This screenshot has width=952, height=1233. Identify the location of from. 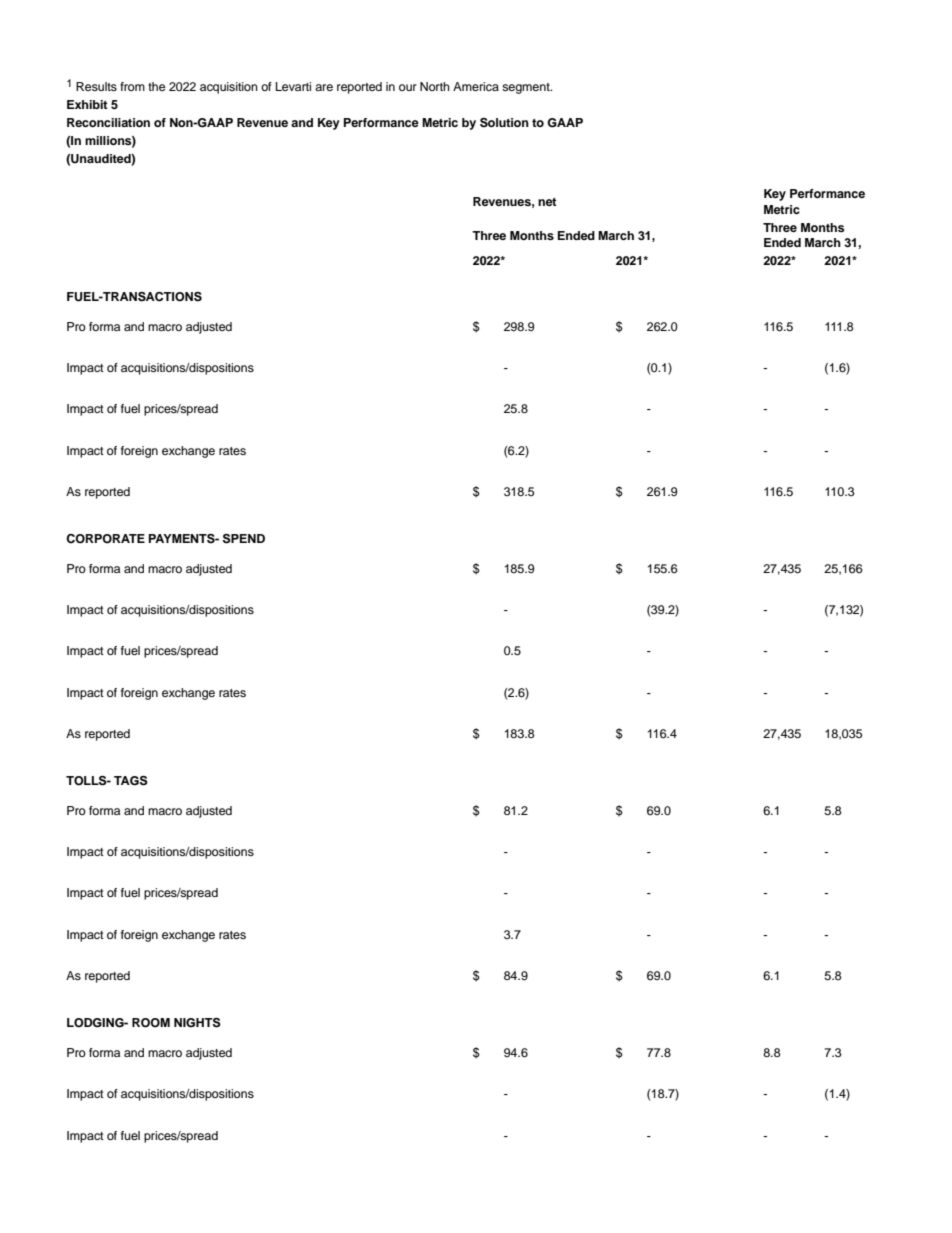
(132, 86).
